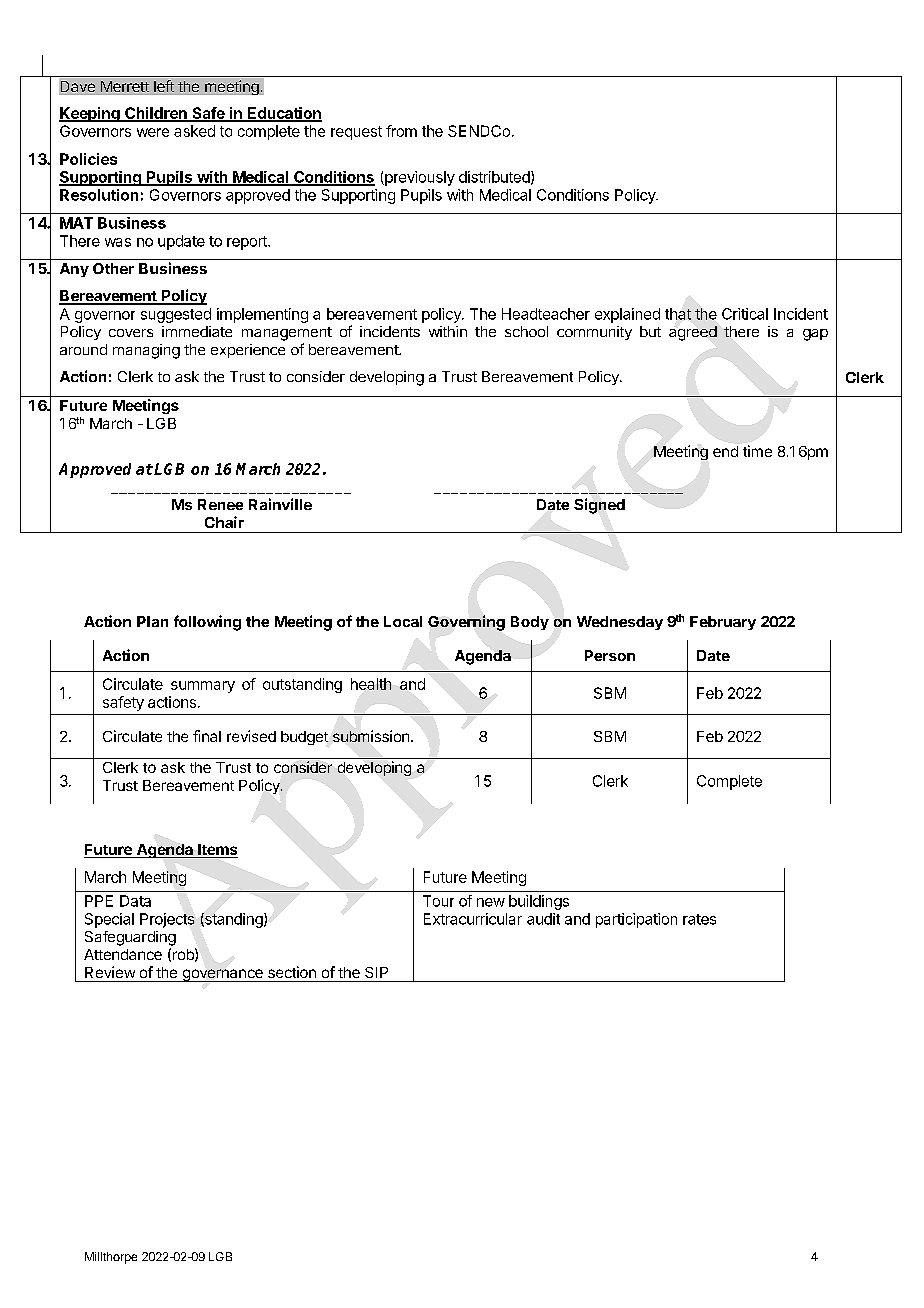 The image size is (924, 1308). Describe the element at coordinates (419, 178) in the image. I see `previously` at that location.
